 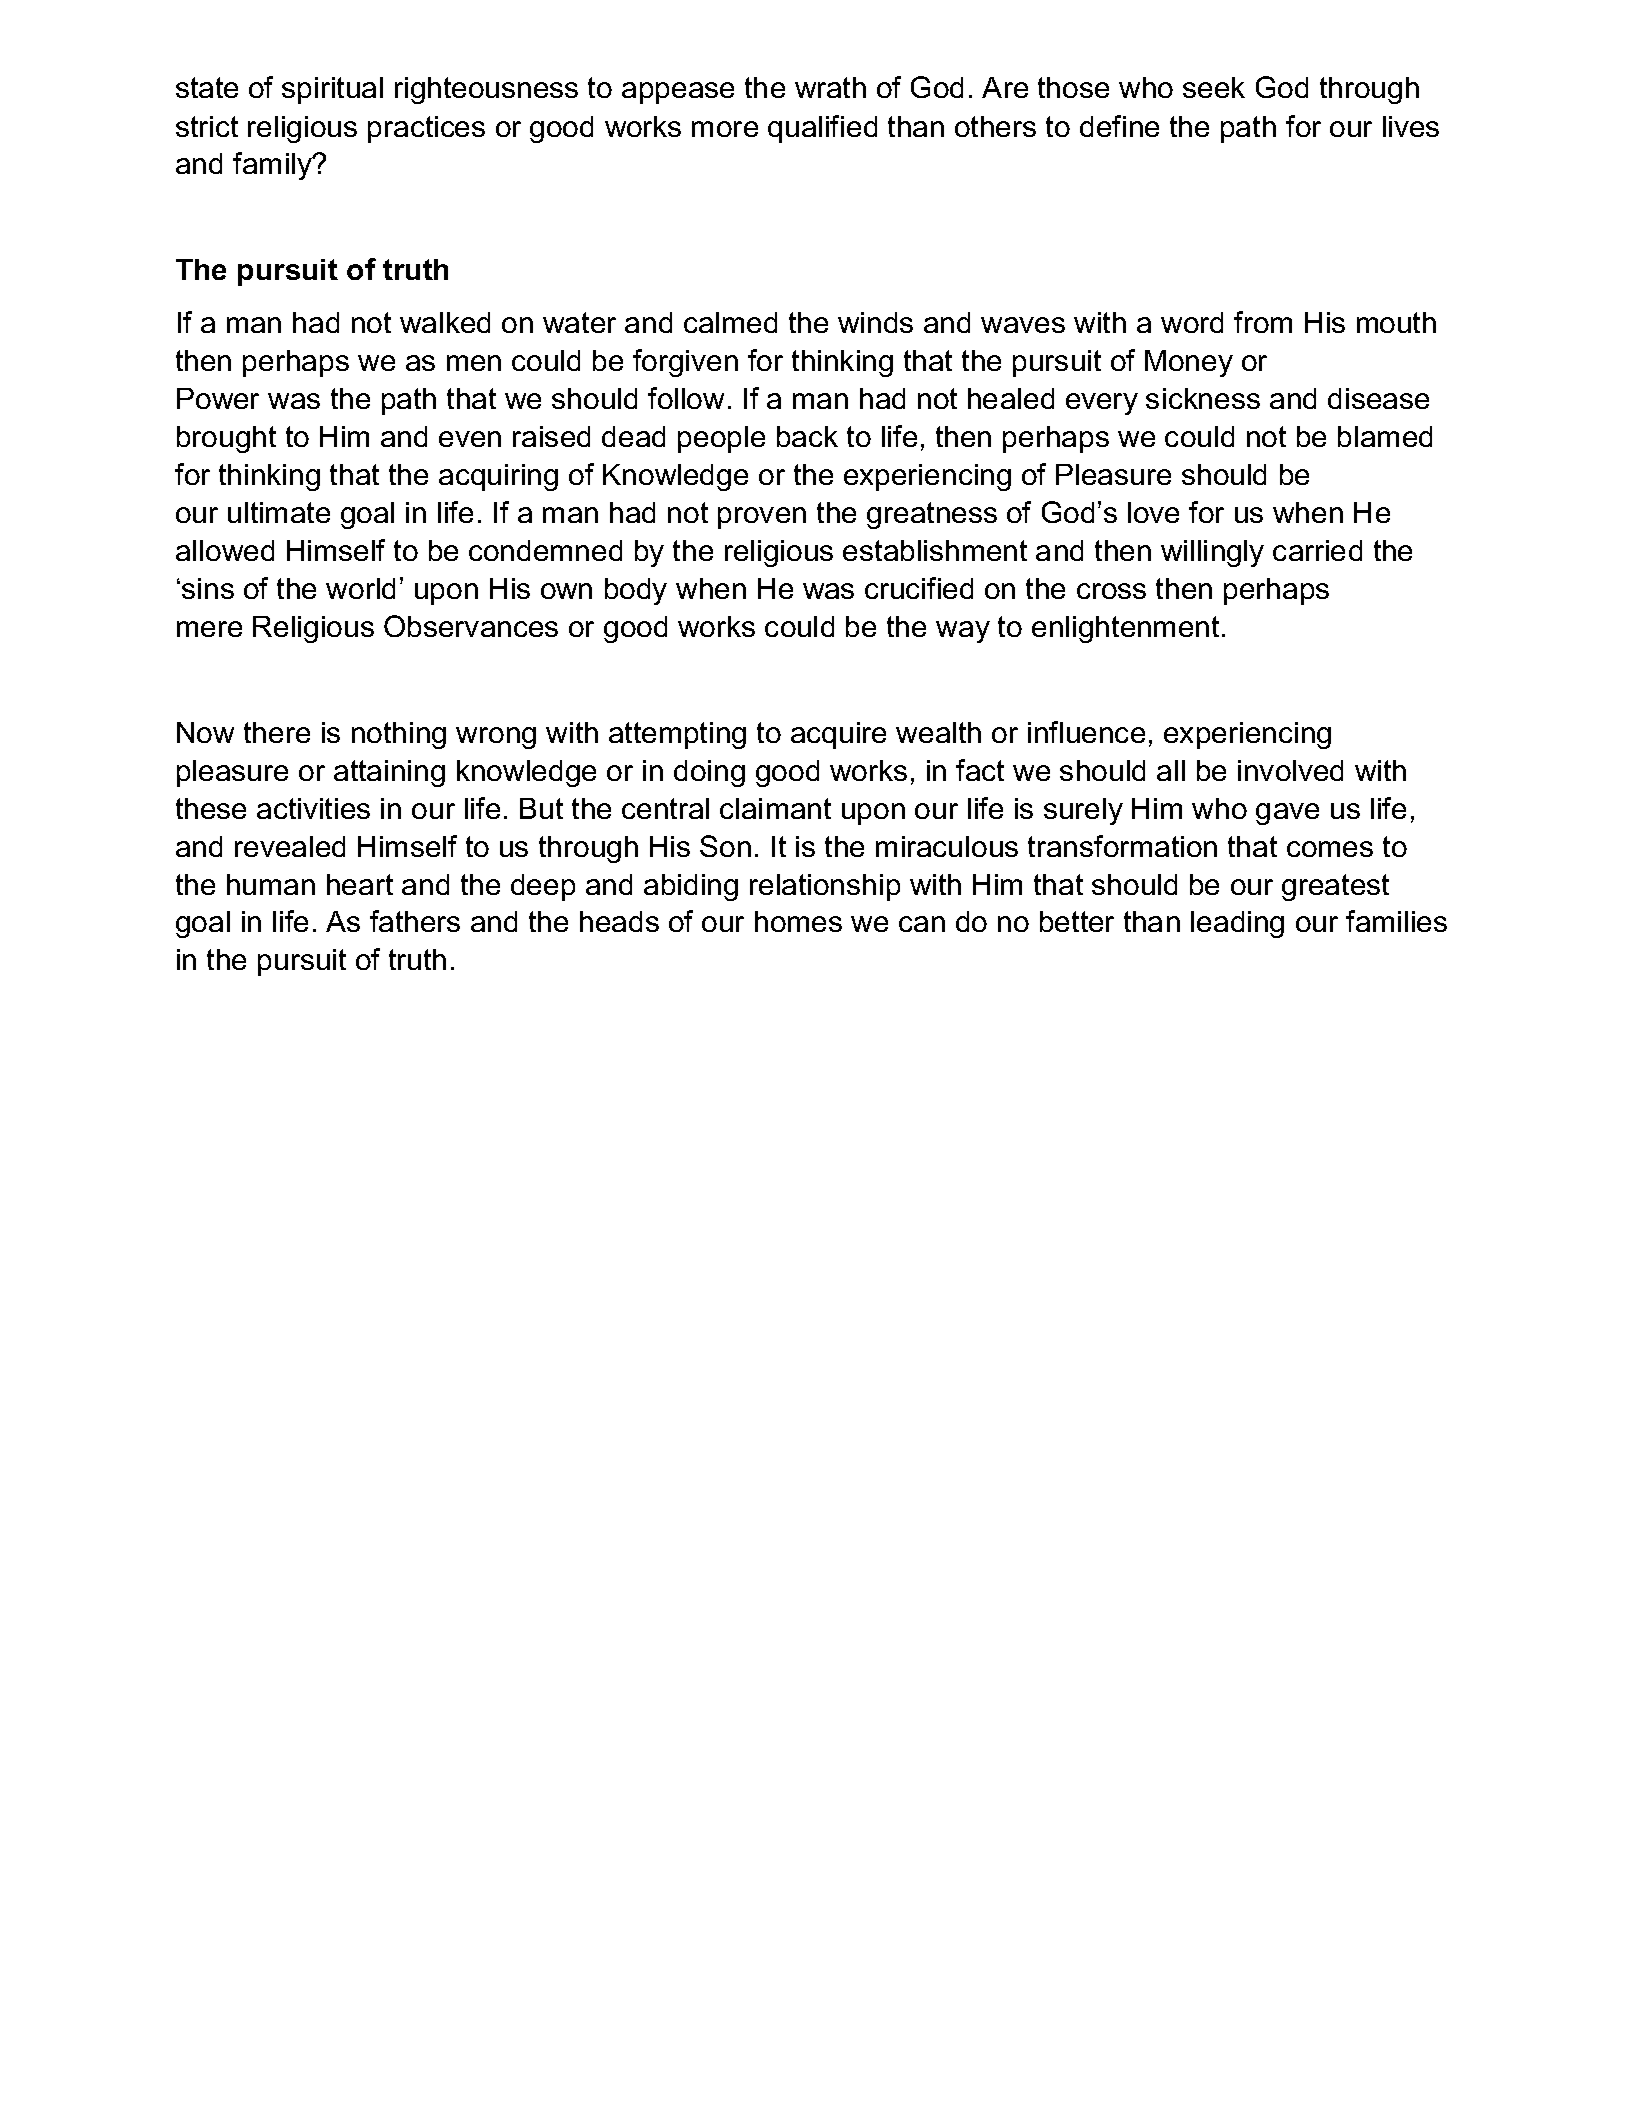 What do you see at coordinates (822, 129) in the screenshot?
I see `qualified` at bounding box center [822, 129].
